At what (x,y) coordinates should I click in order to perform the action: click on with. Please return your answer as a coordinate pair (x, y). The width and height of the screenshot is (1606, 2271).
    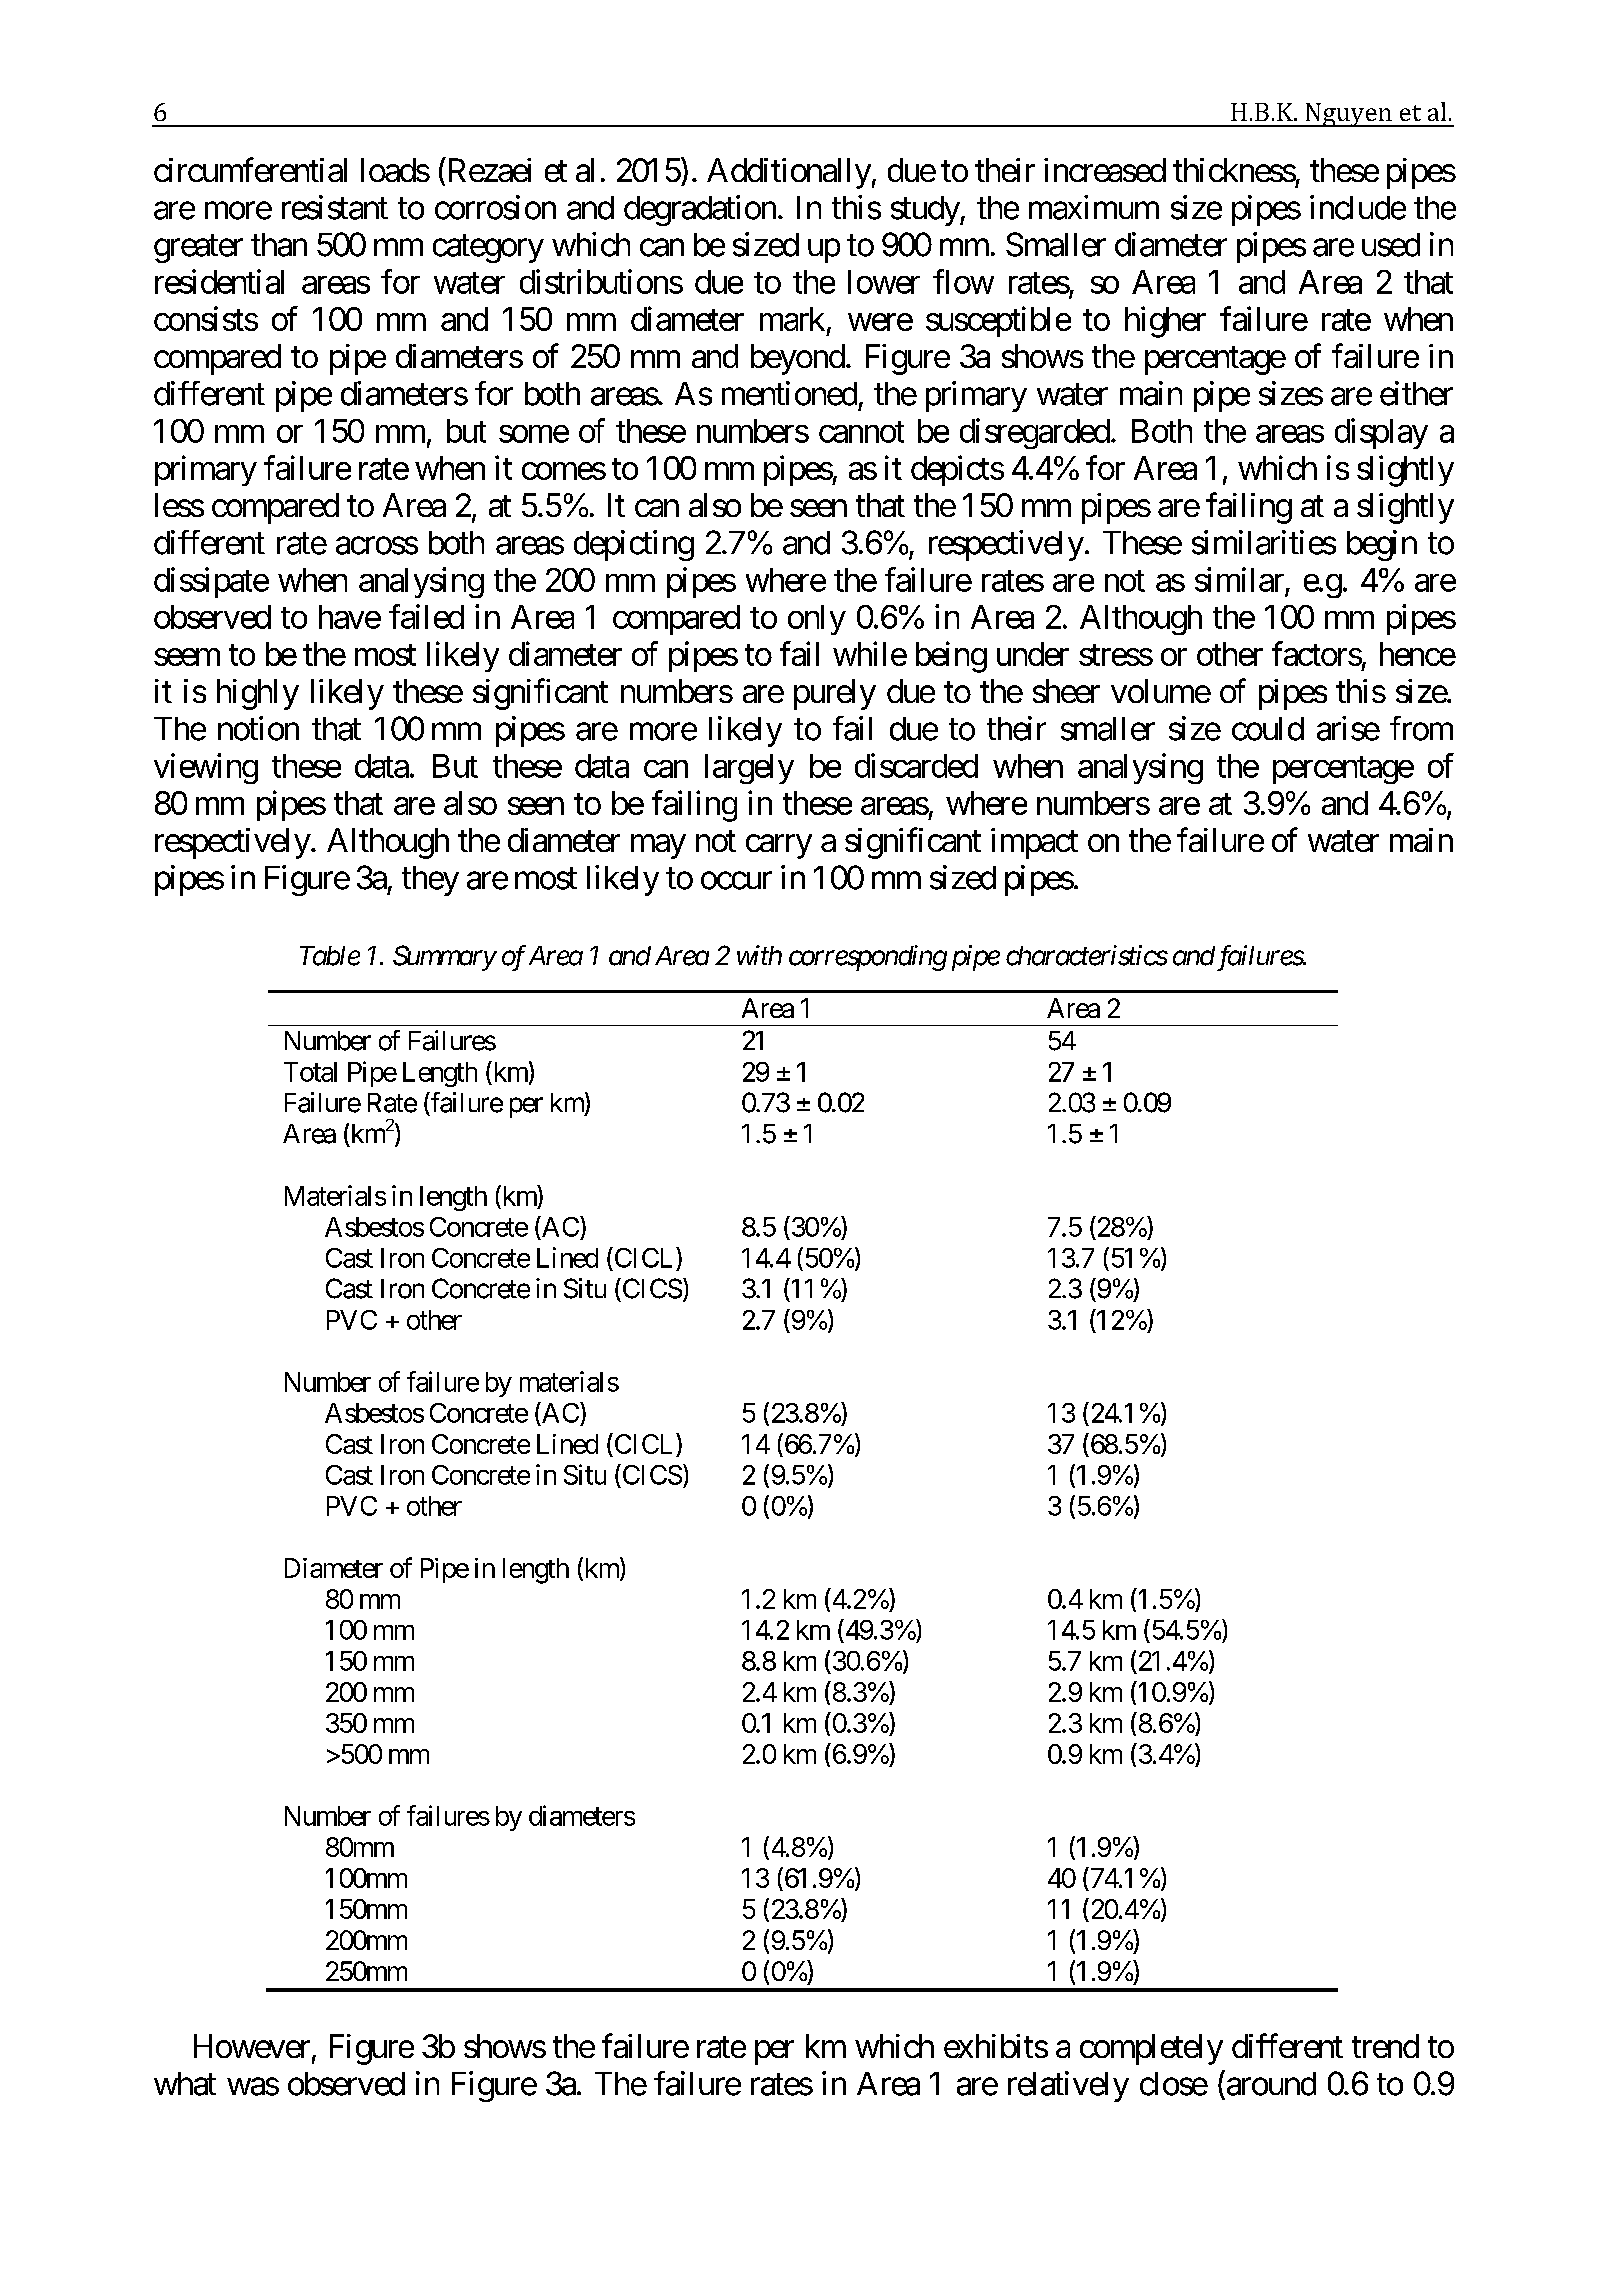
    Looking at the image, I should click on (759, 955).
